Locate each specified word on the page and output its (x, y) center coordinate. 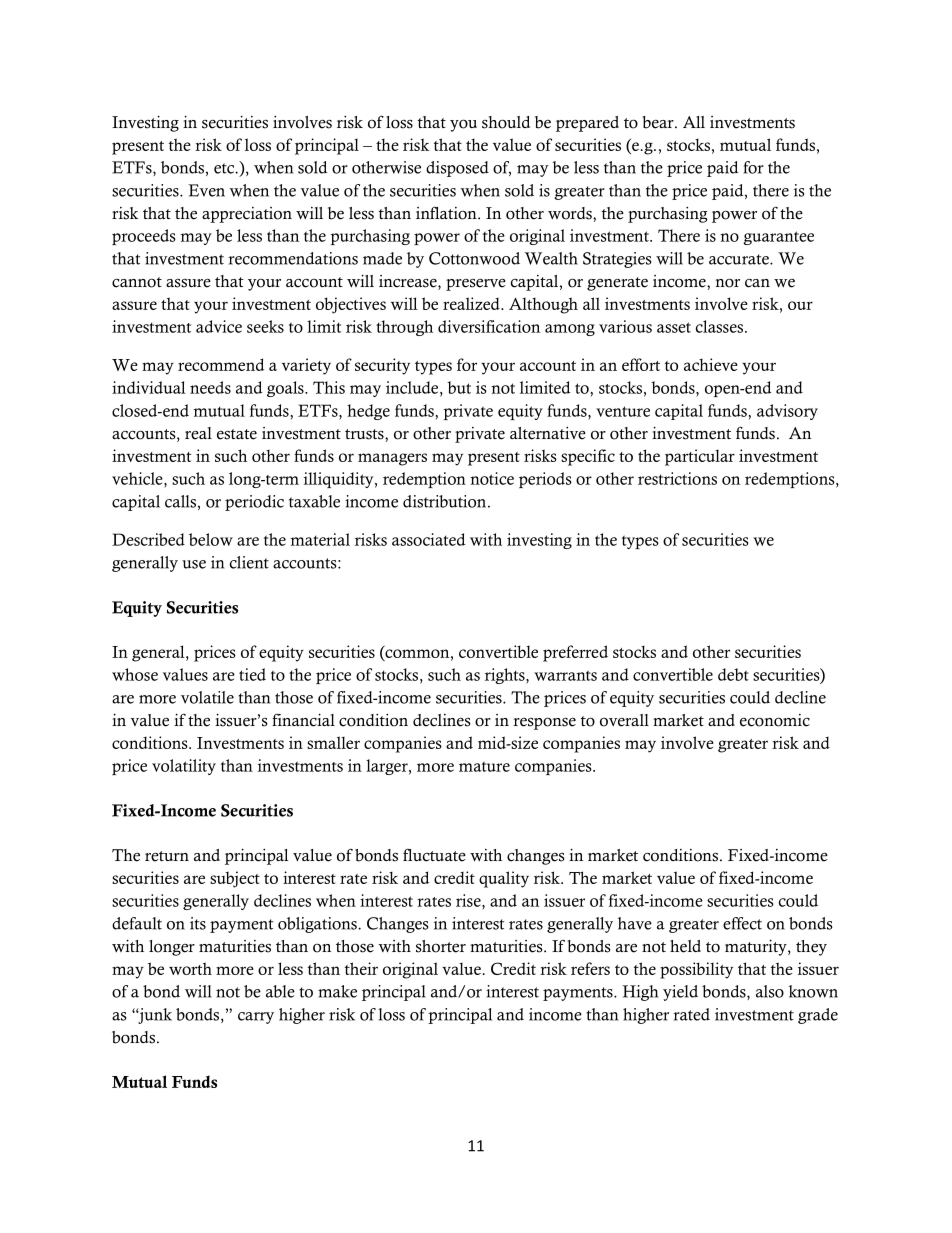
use (194, 564)
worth (190, 968)
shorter (441, 946)
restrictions (677, 478)
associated (429, 539)
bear (659, 122)
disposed (457, 169)
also (770, 991)
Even (206, 190)
